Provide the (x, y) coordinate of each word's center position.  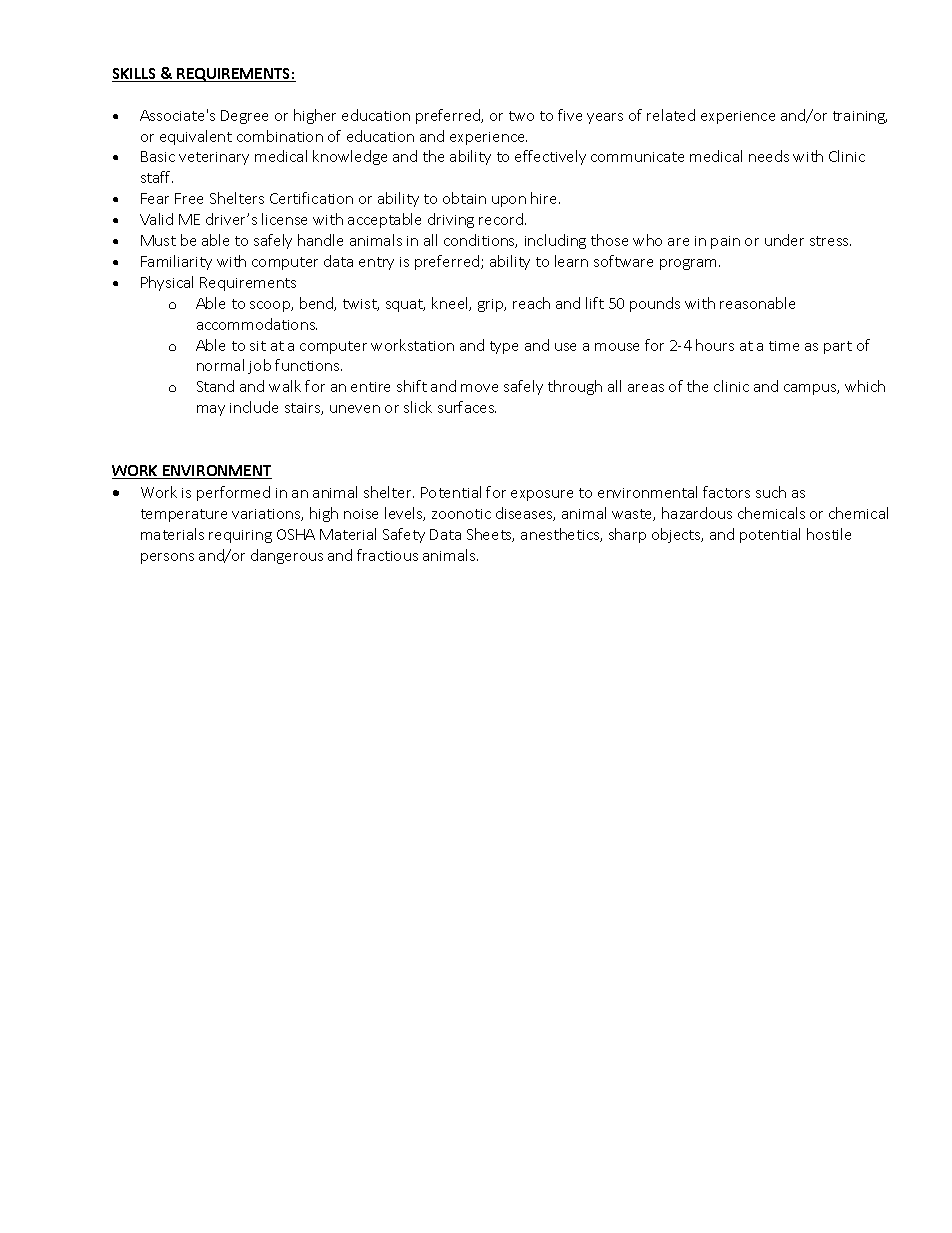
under (784, 240)
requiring (240, 536)
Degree (244, 117)
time (784, 346)
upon (509, 201)
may (211, 410)
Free (189, 198)
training (860, 117)
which (865, 386)
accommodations (257, 324)
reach (531, 303)
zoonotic (461, 514)
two (521, 116)
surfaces (467, 407)
